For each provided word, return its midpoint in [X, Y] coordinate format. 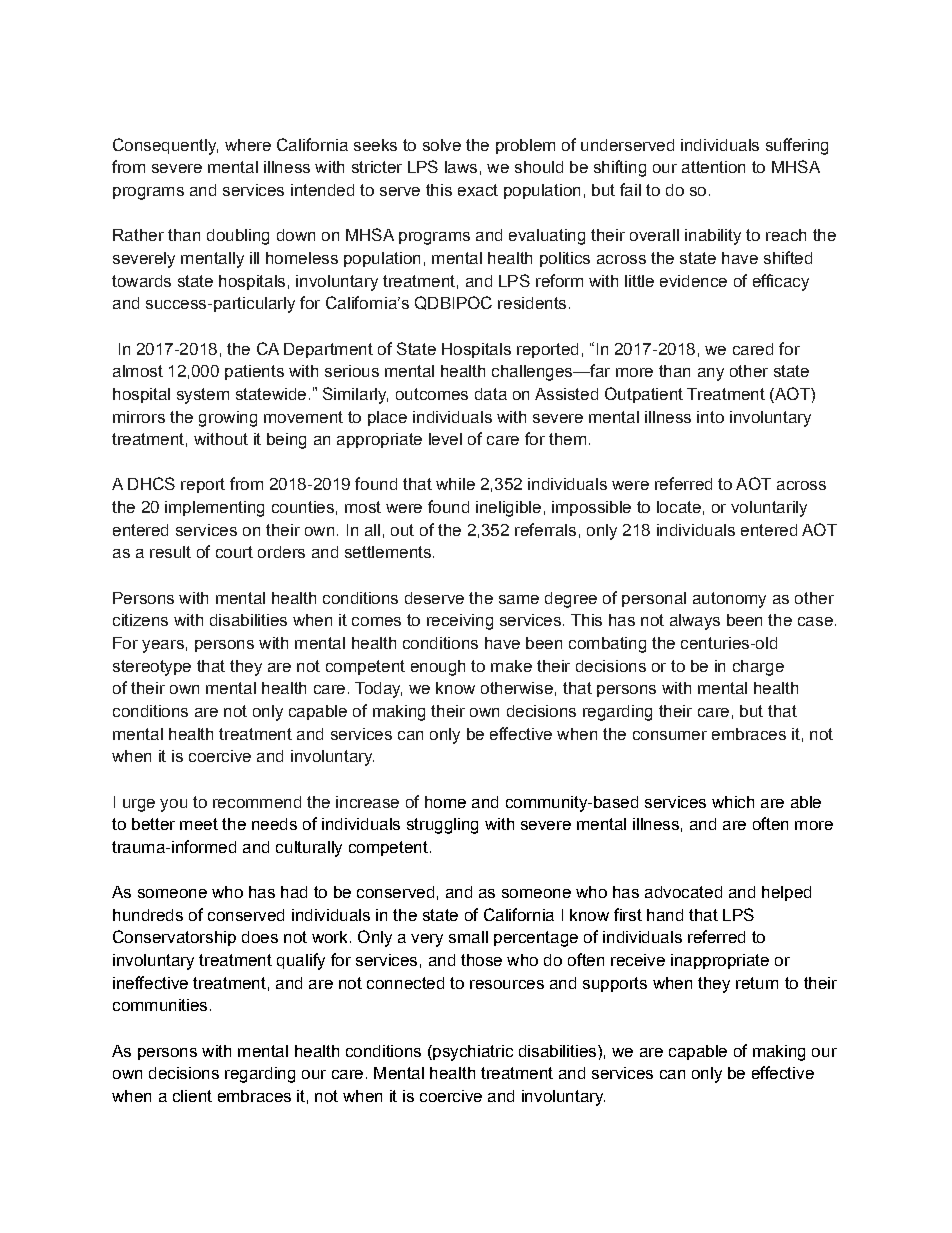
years [163, 646]
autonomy [729, 600]
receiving [460, 622]
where [248, 145]
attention [713, 167]
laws [461, 167]
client [192, 1096]
